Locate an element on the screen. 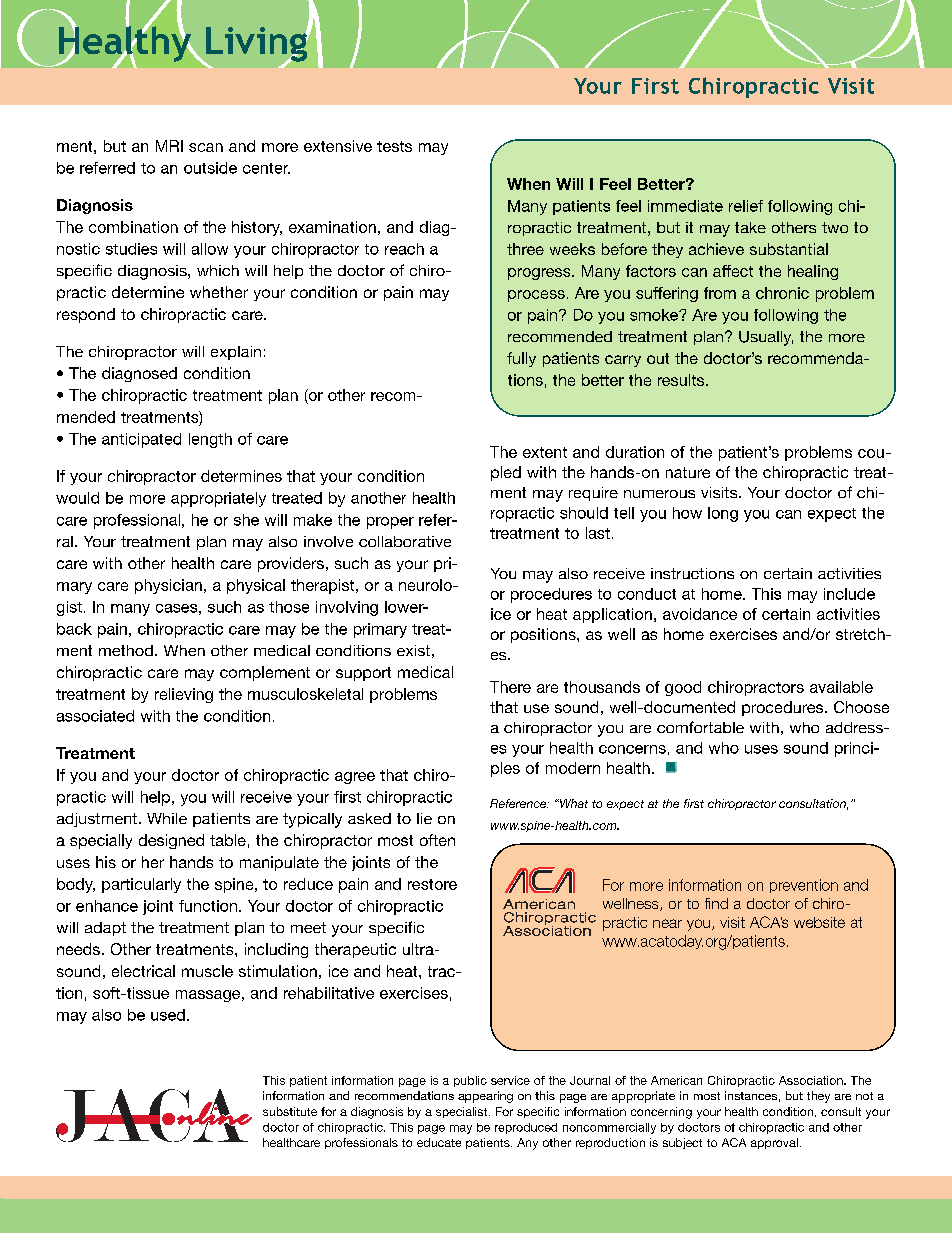 This screenshot has height=1233, width=952. avoidance is located at coordinates (700, 614).
